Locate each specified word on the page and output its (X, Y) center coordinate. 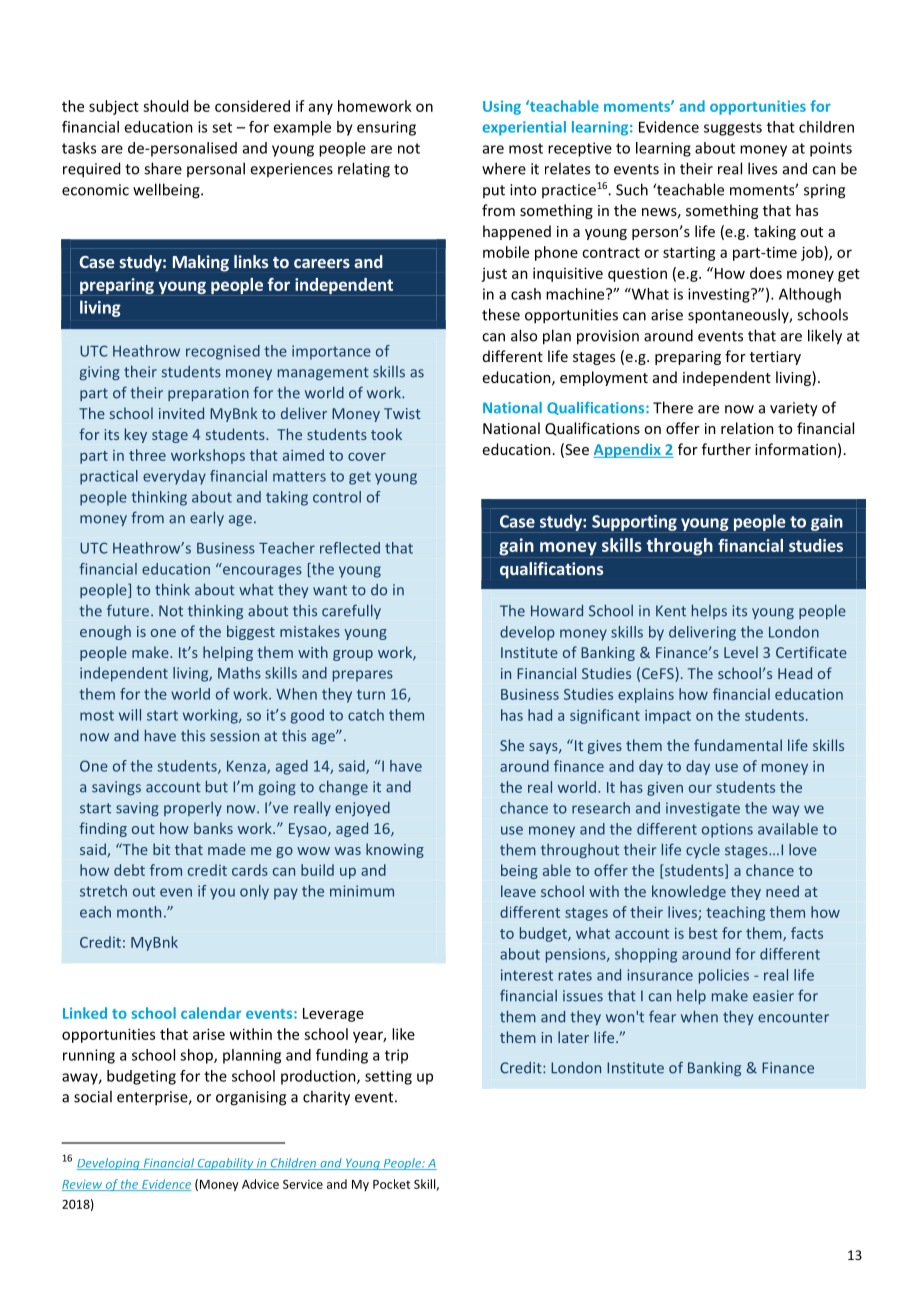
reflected (350, 548)
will (130, 715)
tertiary (775, 358)
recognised (223, 352)
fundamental (738, 745)
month (139, 912)
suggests (733, 129)
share (163, 168)
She (512, 745)
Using (502, 107)
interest (527, 975)
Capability (225, 1164)
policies (724, 976)
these (501, 314)
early (207, 518)
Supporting (634, 523)
